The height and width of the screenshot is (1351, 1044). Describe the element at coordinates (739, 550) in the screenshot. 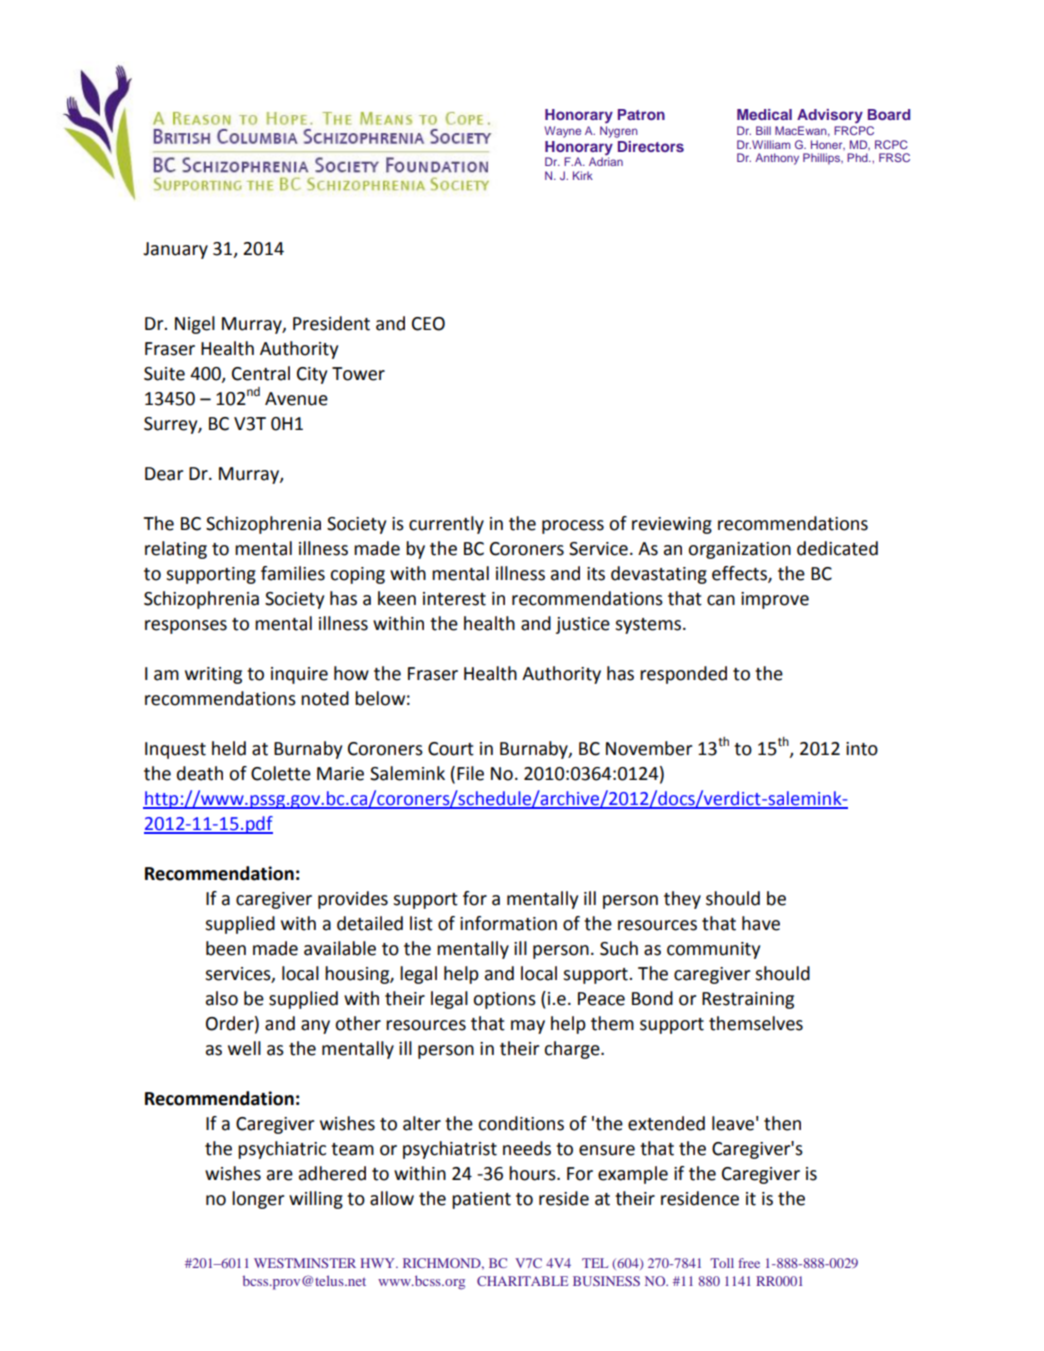

I see `organization` at that location.
